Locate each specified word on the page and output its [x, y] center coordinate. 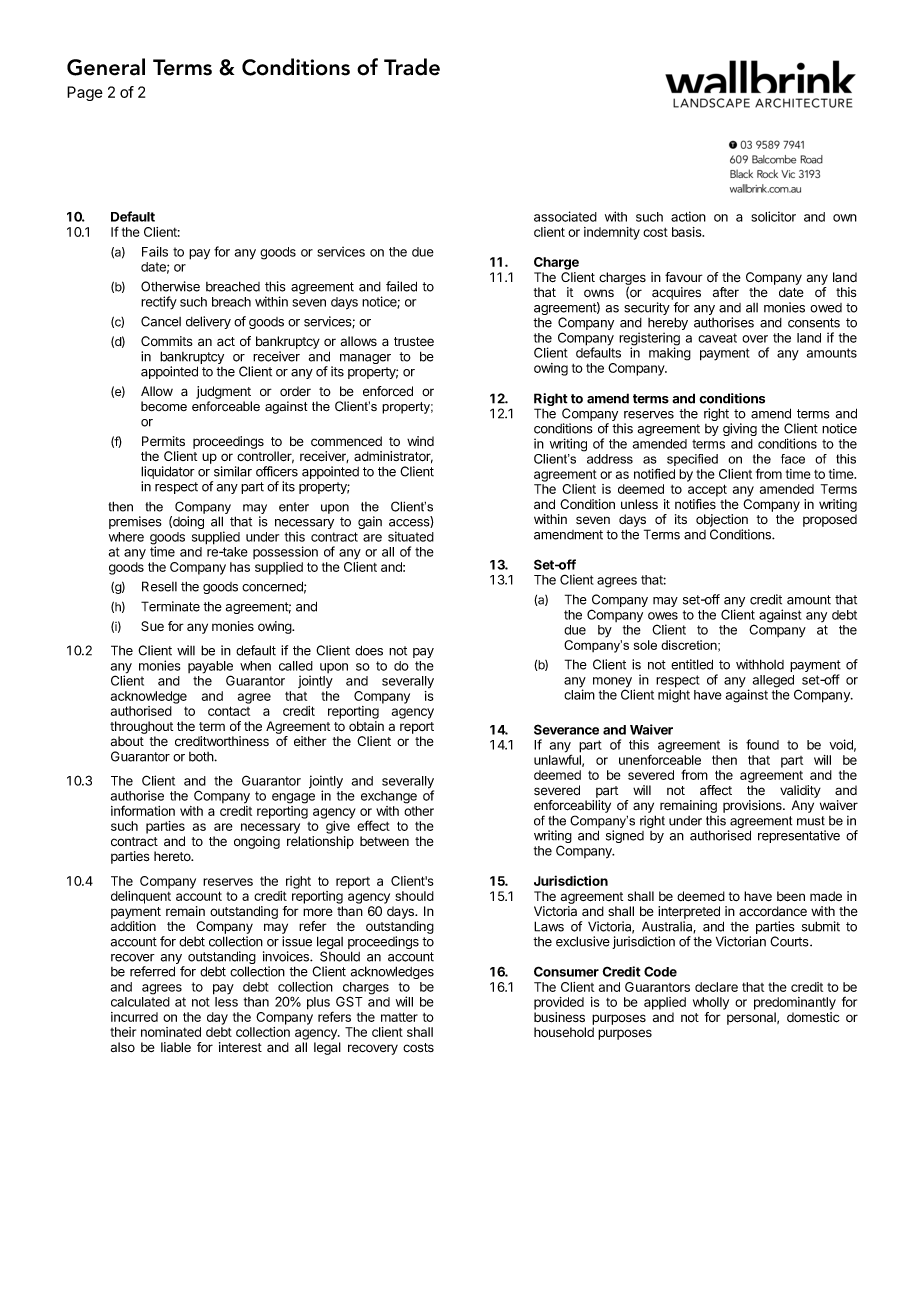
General [106, 67]
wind [420, 441]
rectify [159, 303]
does [369, 650]
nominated [171, 1032]
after [726, 292]
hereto [173, 856]
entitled [692, 664]
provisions [753, 806]
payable [210, 668]
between [384, 841]
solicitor [773, 216]
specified [692, 460]
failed [401, 286]
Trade [412, 67]
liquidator [168, 474]
